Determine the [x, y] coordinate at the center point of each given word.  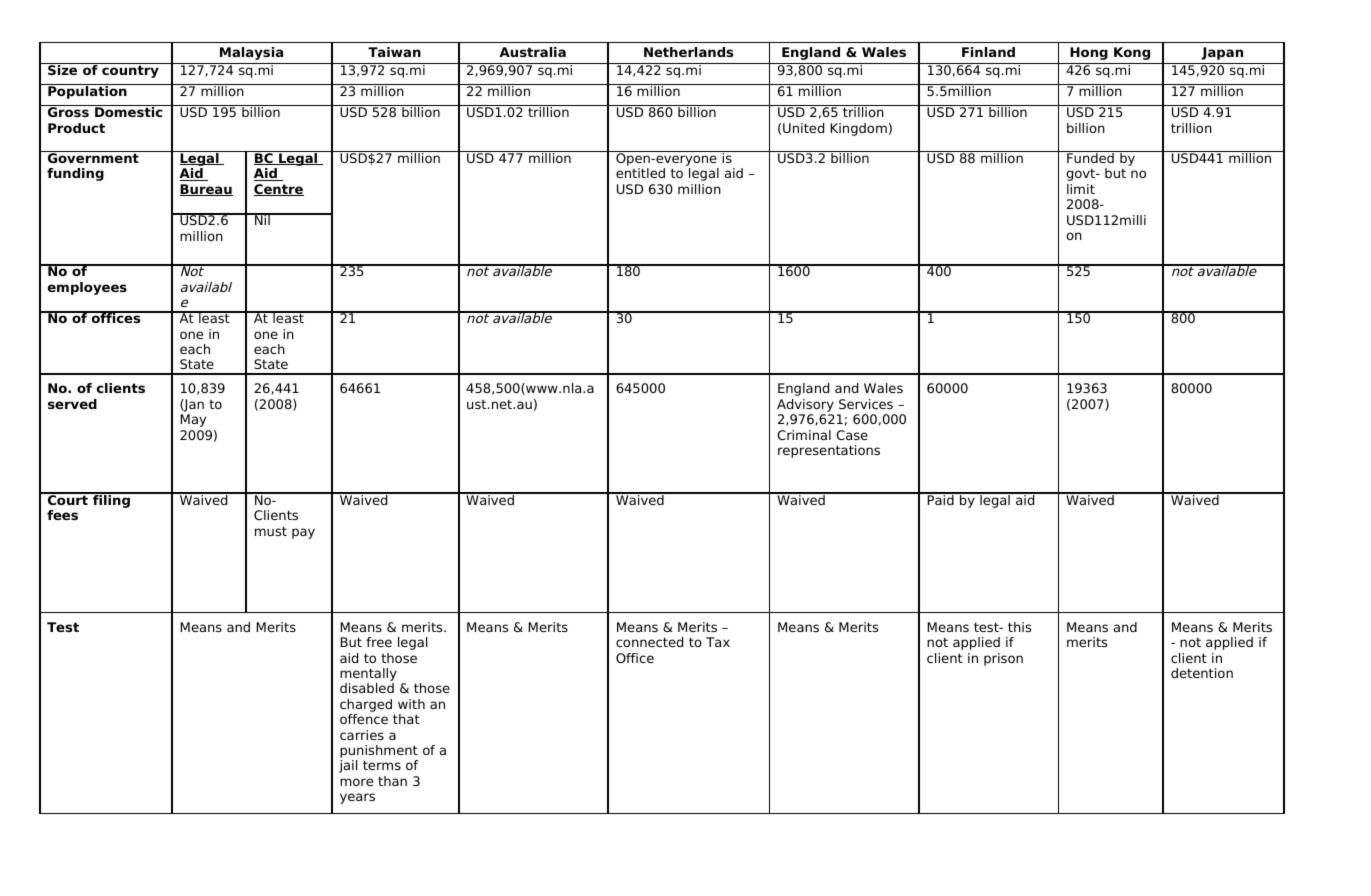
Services [866, 404]
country [130, 71]
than [392, 781]
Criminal [804, 435]
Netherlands [688, 52]
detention [1202, 673]
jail [348, 766]
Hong [1089, 53]
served [72, 404]
